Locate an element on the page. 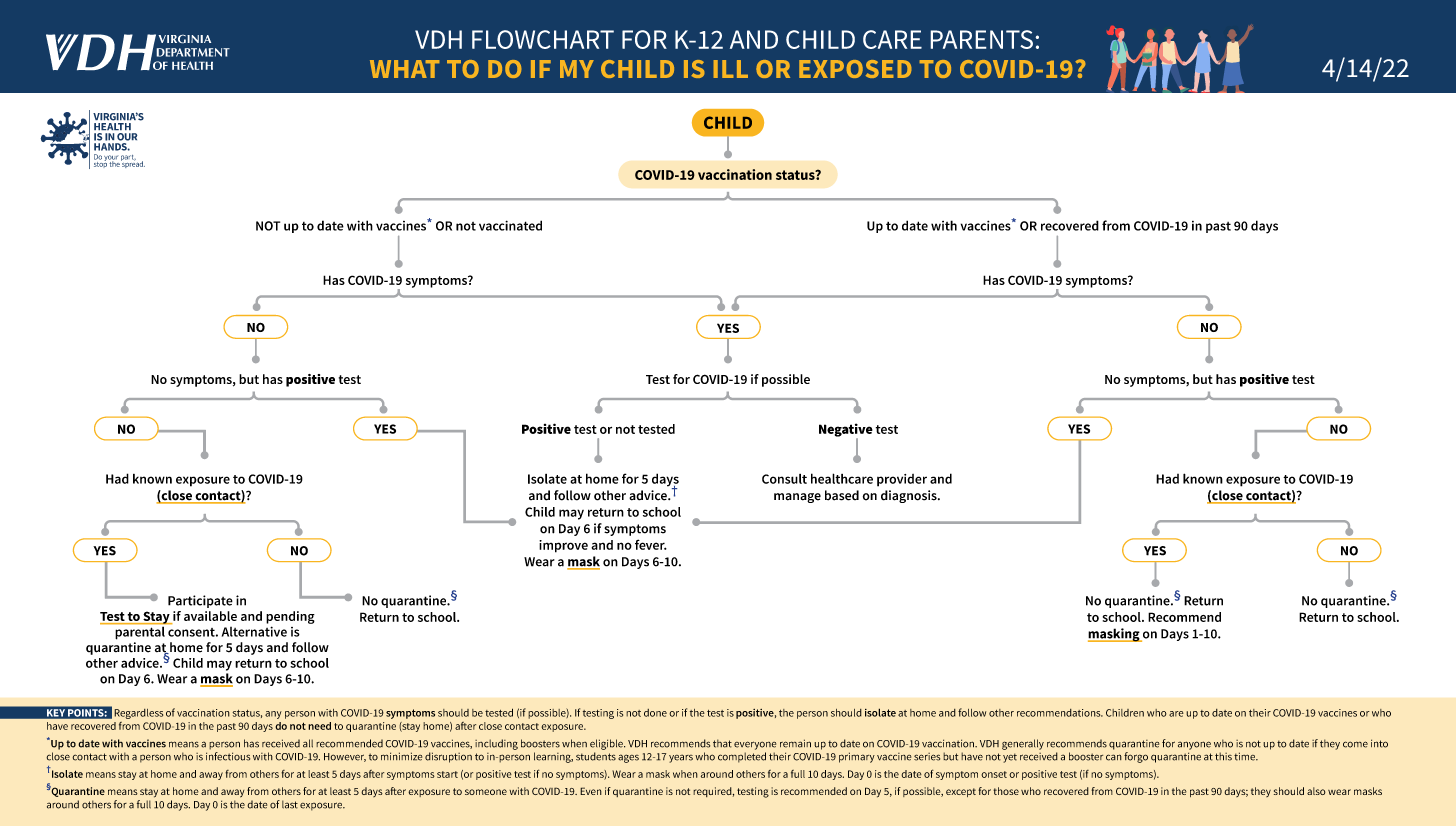 This document has height=826, width=1456. provider is located at coordinates (902, 480).
